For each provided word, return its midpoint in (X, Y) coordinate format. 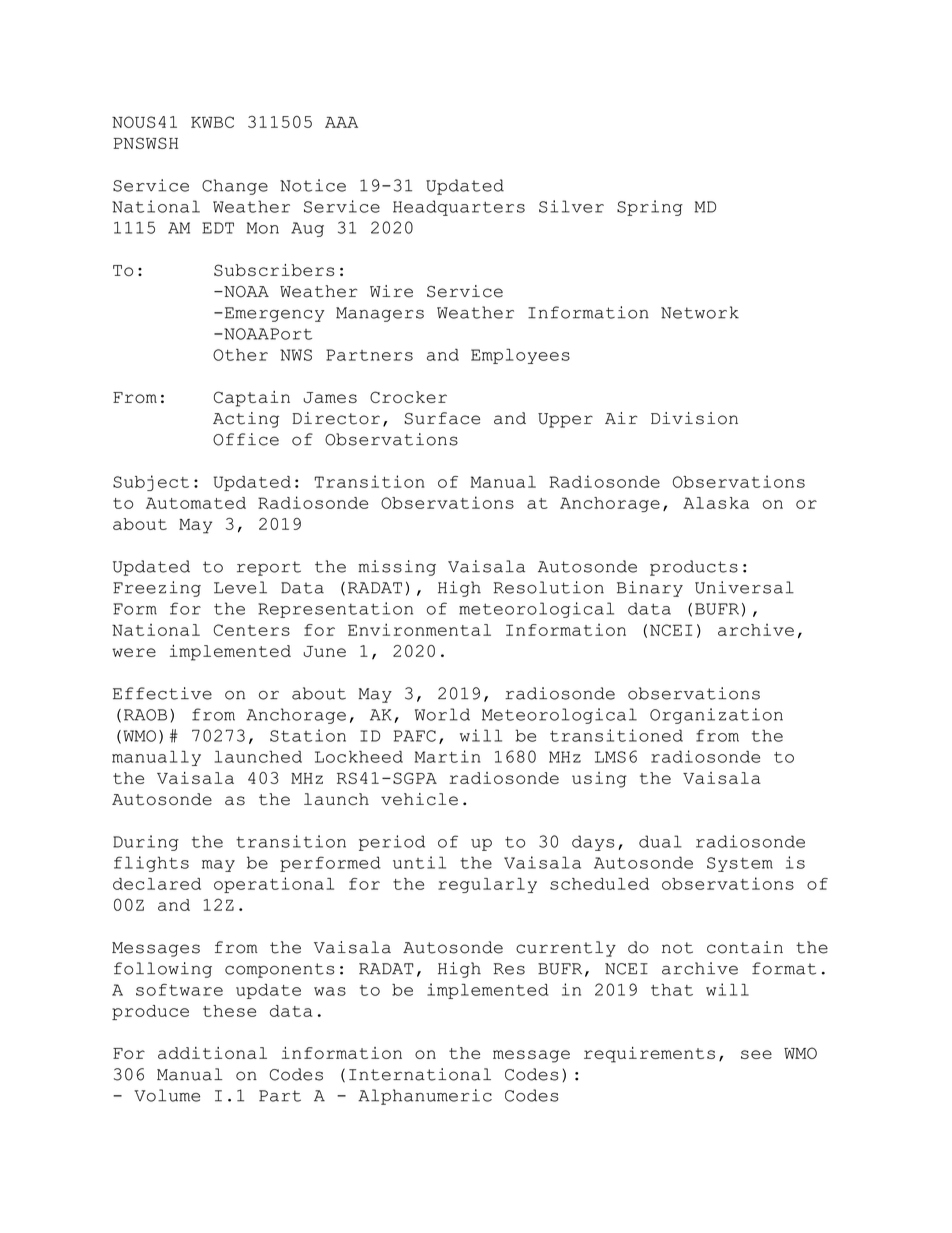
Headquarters (459, 208)
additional (212, 1053)
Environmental (419, 629)
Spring (650, 208)
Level (240, 587)
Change (235, 187)
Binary (650, 589)
